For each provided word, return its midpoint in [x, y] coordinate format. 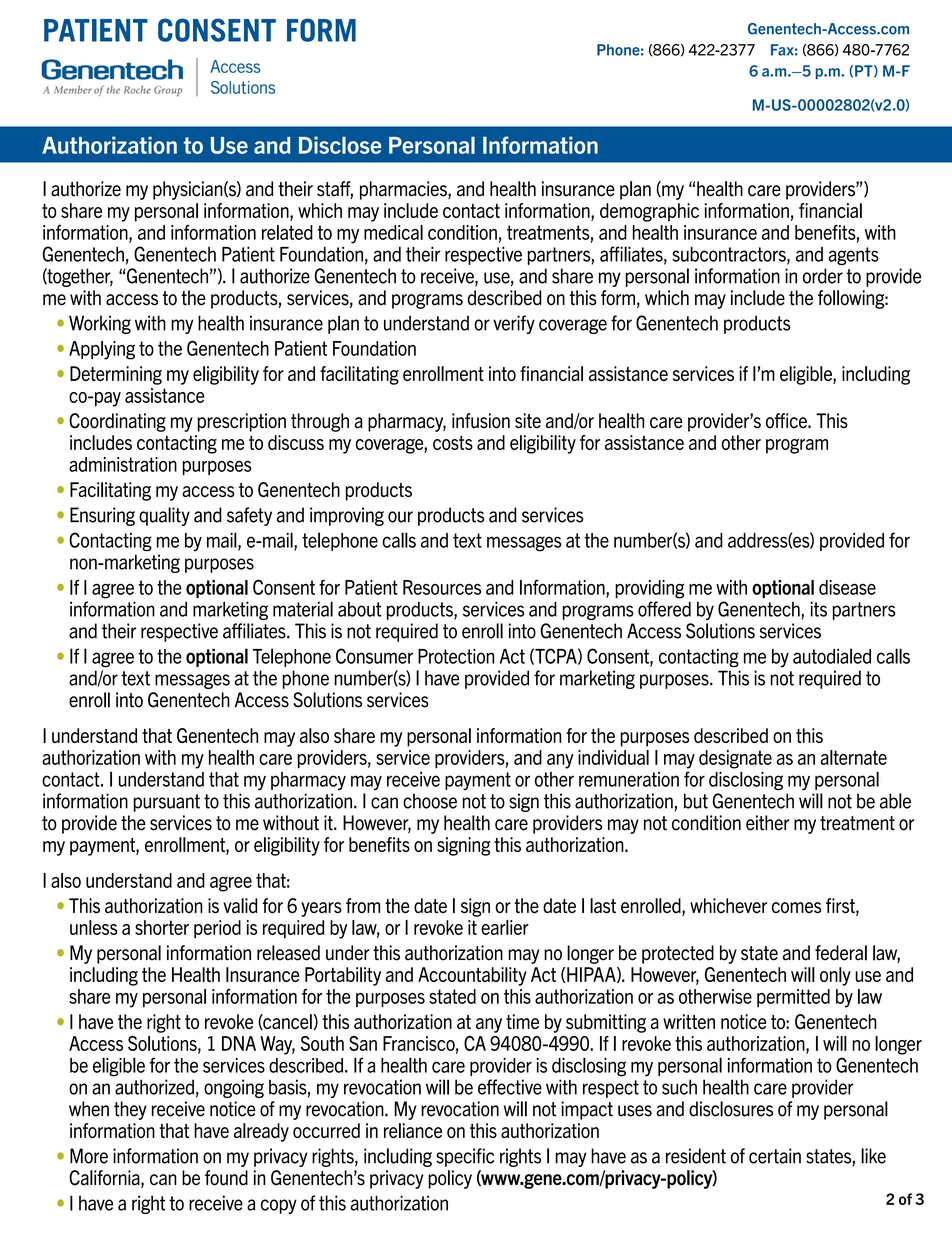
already [261, 1132]
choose [430, 801]
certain [775, 1156]
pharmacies [404, 190]
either [767, 823]
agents [853, 256]
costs [453, 442]
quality [164, 516]
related [287, 232]
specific [465, 1157]
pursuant [167, 803]
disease [847, 587]
